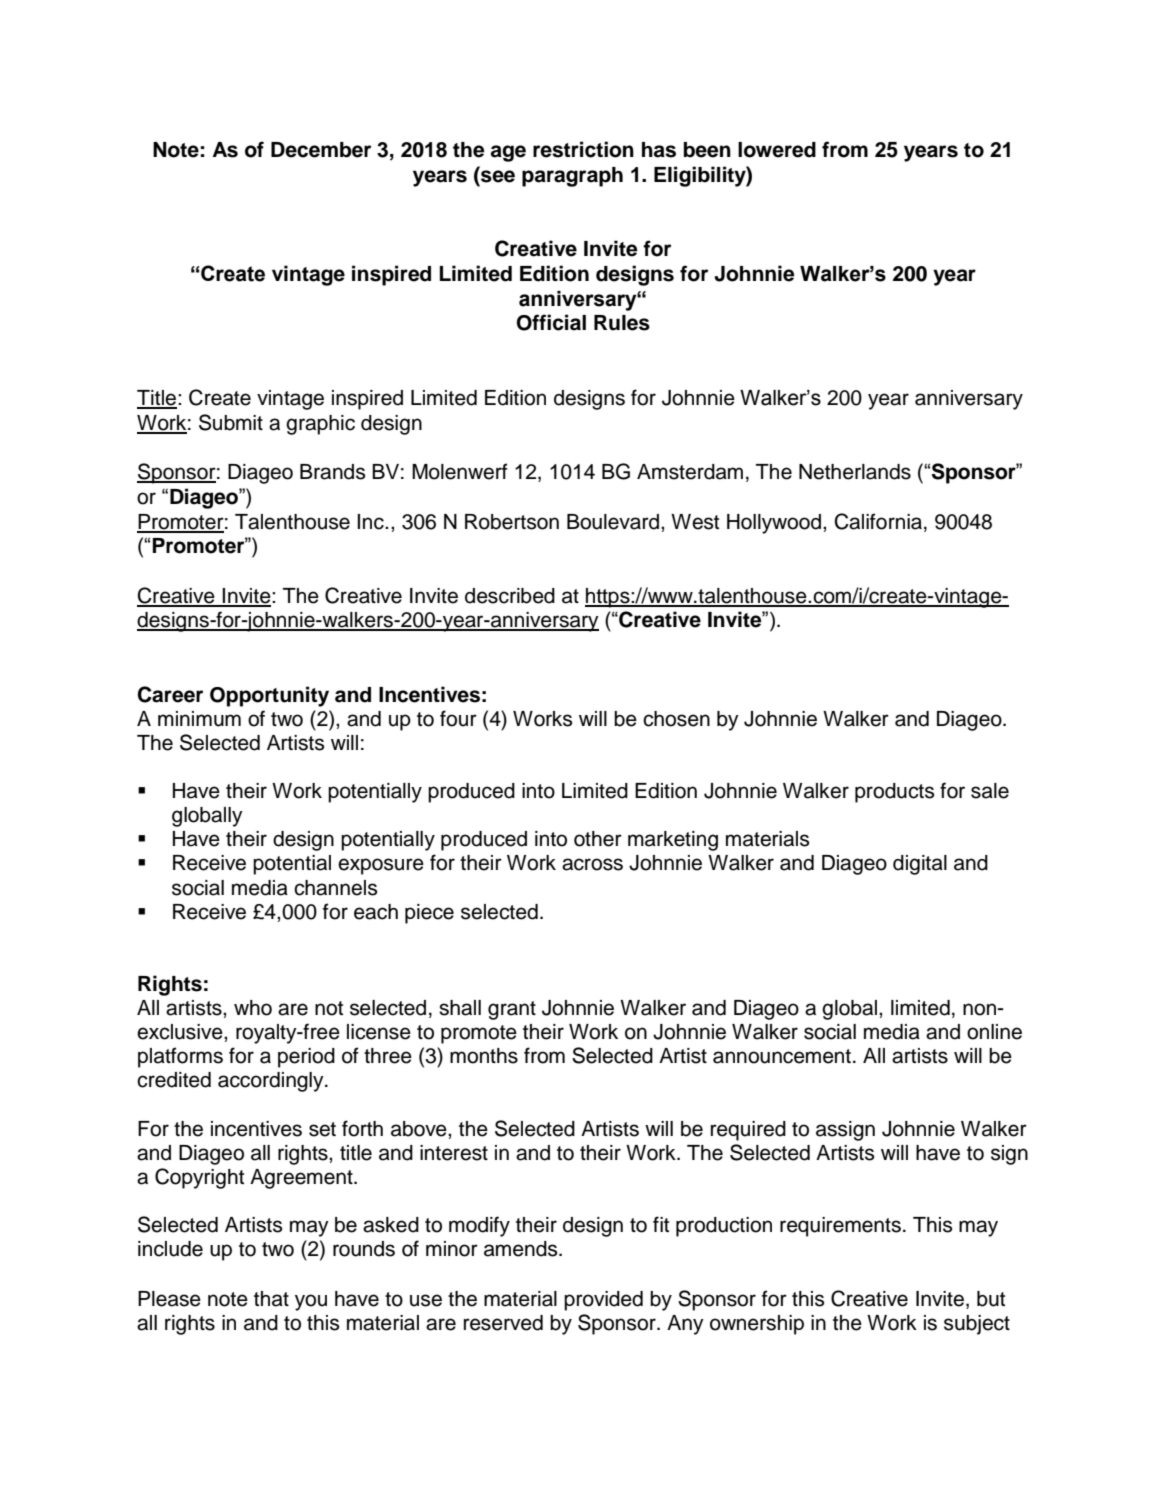 The width and height of the screenshot is (1166, 1508). I want to click on across, so click(592, 864).
